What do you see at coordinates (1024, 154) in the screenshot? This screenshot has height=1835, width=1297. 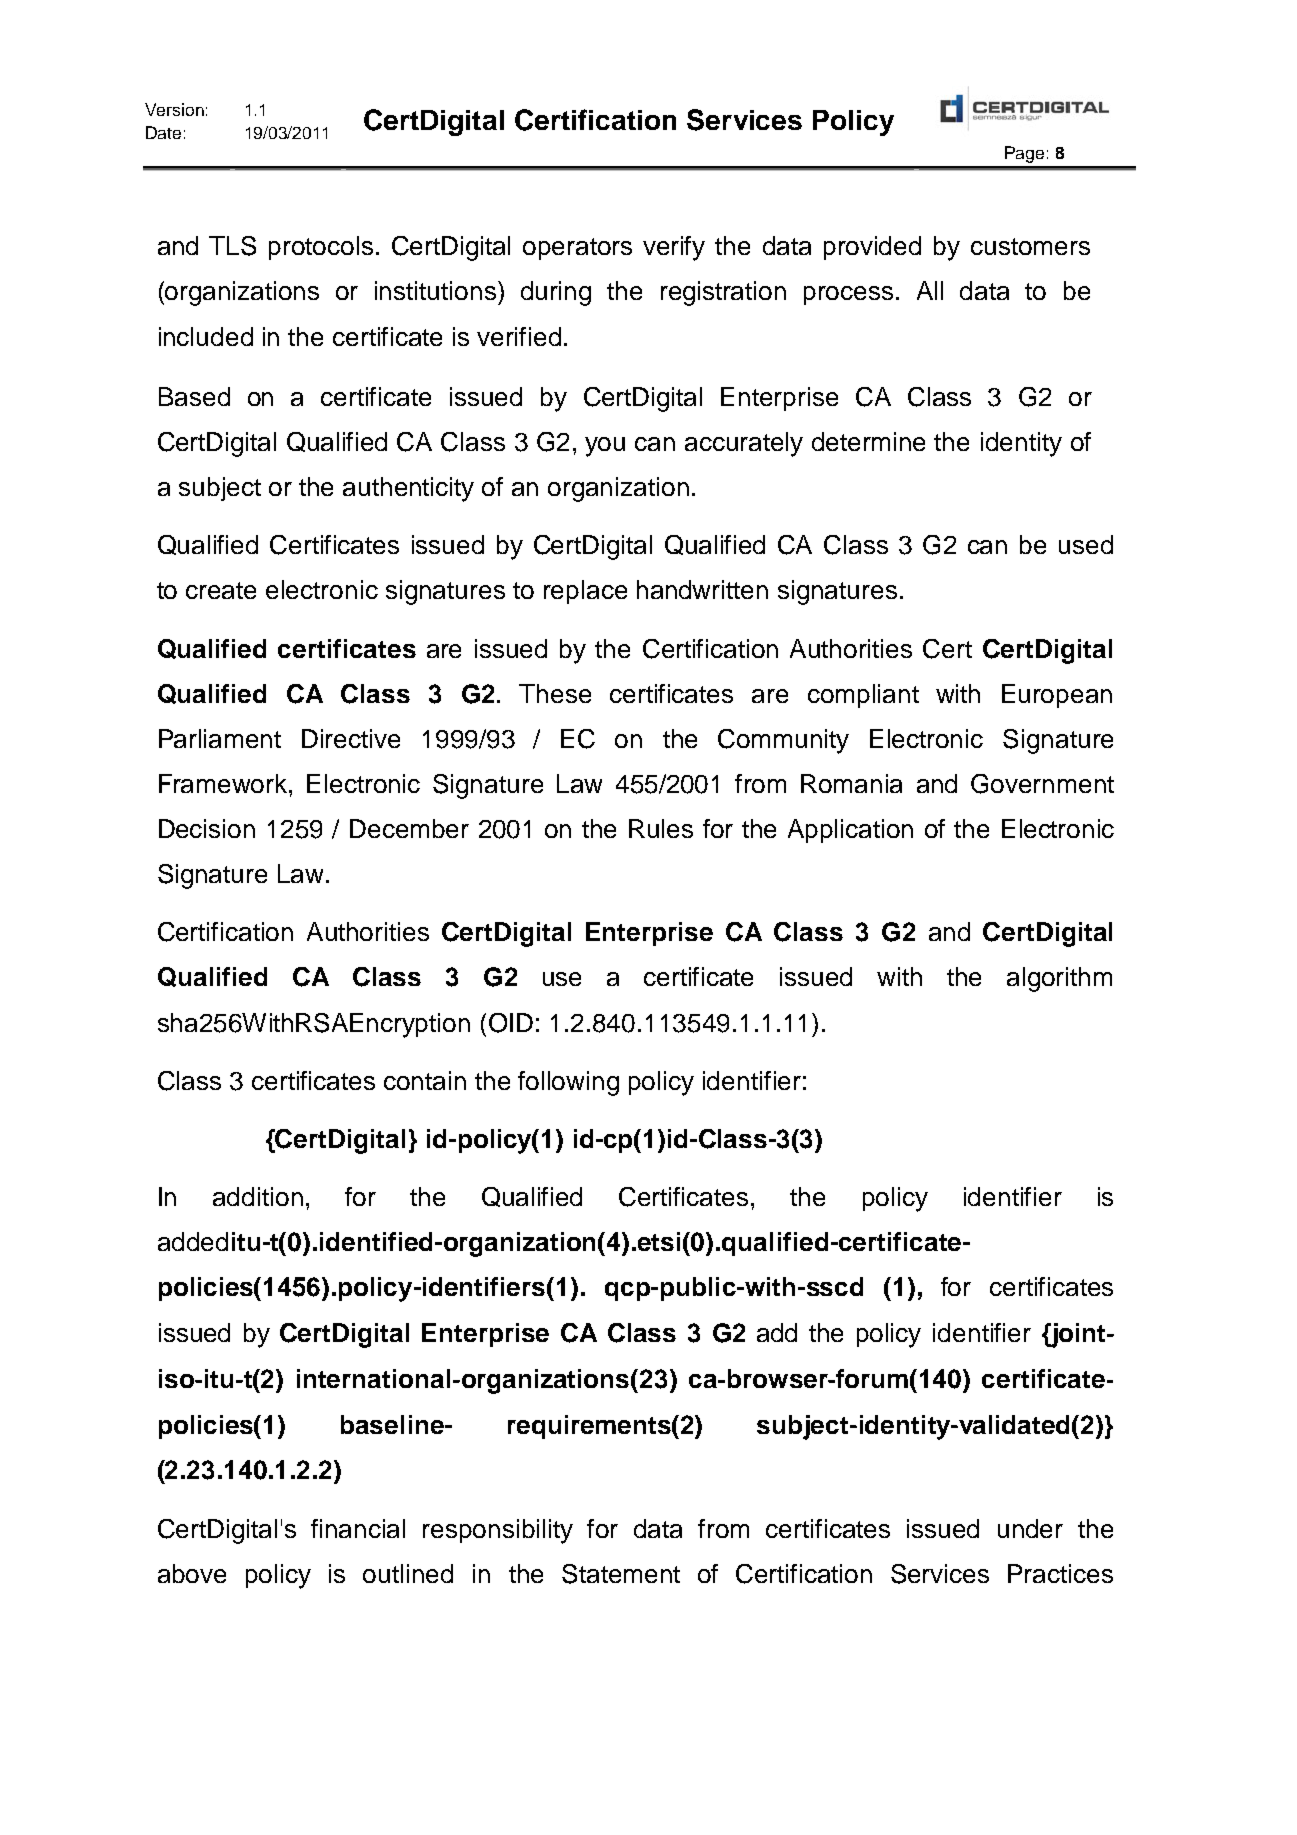 I see `Page` at bounding box center [1024, 154].
